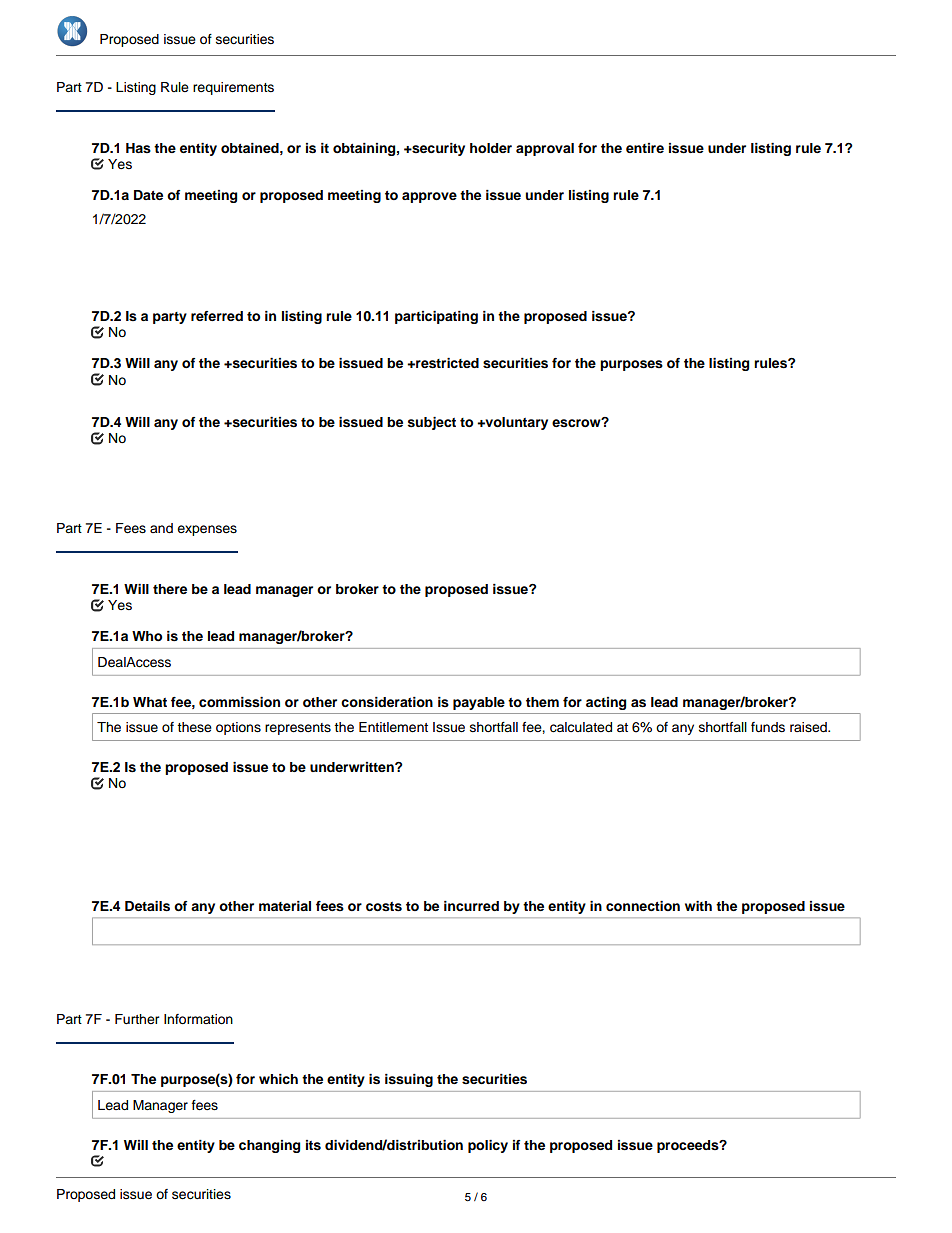 The image size is (952, 1233). I want to click on changing, so click(269, 1146).
